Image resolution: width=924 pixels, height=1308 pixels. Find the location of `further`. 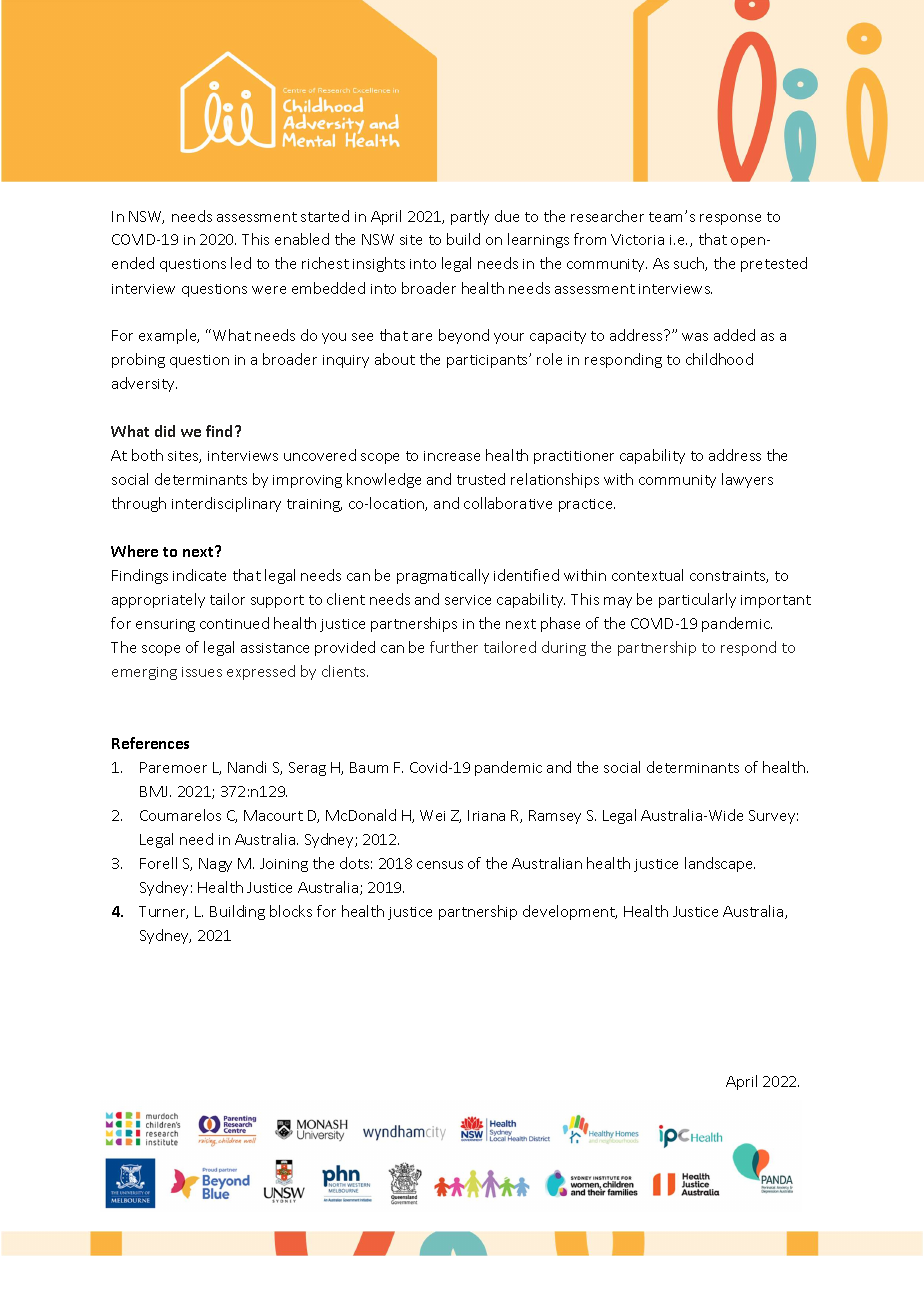

further is located at coordinates (454, 647).
